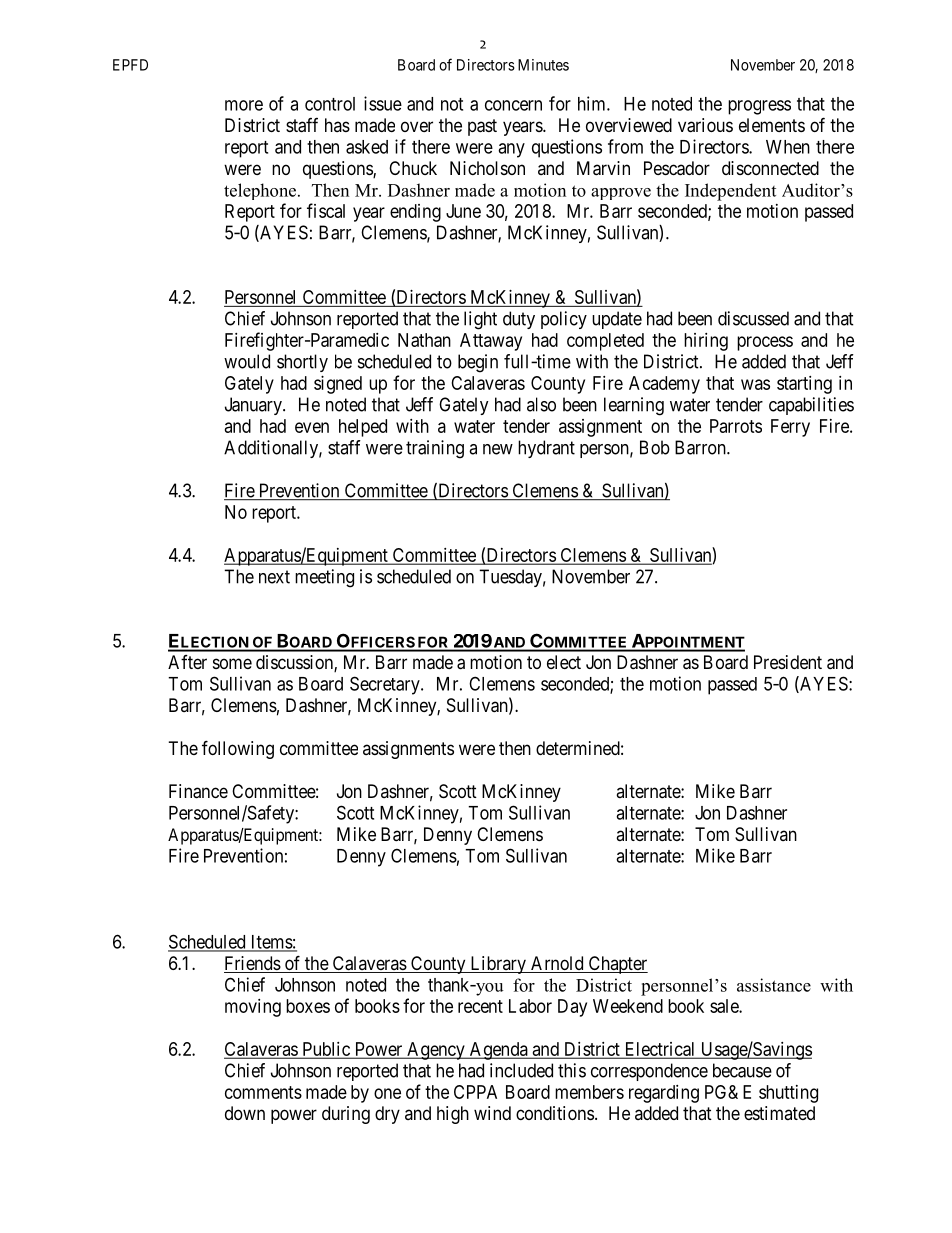 This screenshot has width=952, height=1233. Describe the element at coordinates (478, 363) in the screenshot. I see `begin` at that location.
